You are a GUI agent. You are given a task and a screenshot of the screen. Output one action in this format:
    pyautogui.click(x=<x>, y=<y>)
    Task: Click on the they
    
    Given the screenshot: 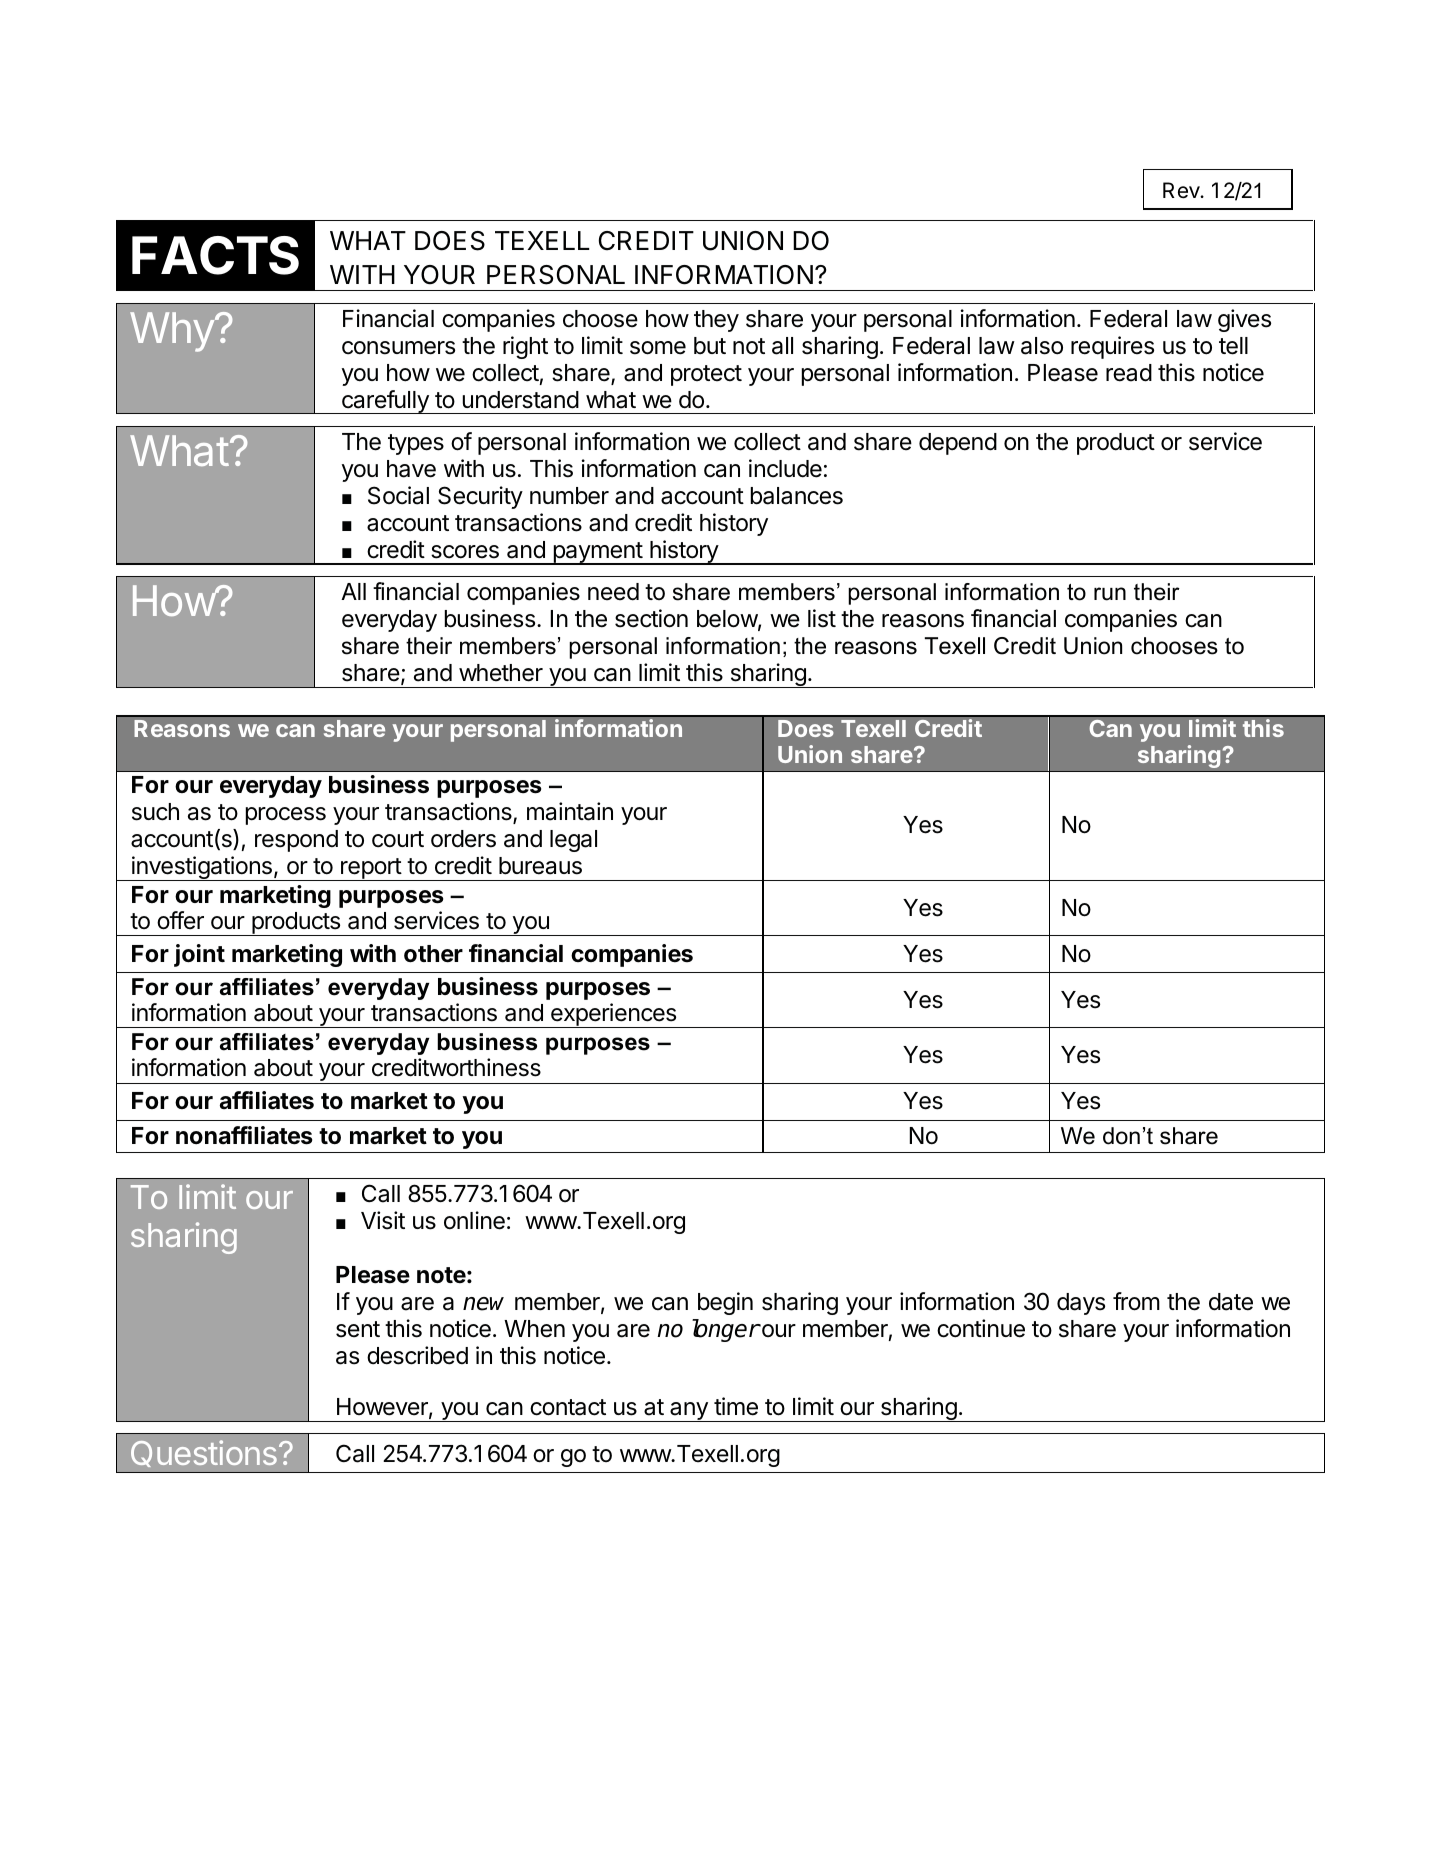 What is the action you would take?
    pyautogui.click(x=716, y=321)
